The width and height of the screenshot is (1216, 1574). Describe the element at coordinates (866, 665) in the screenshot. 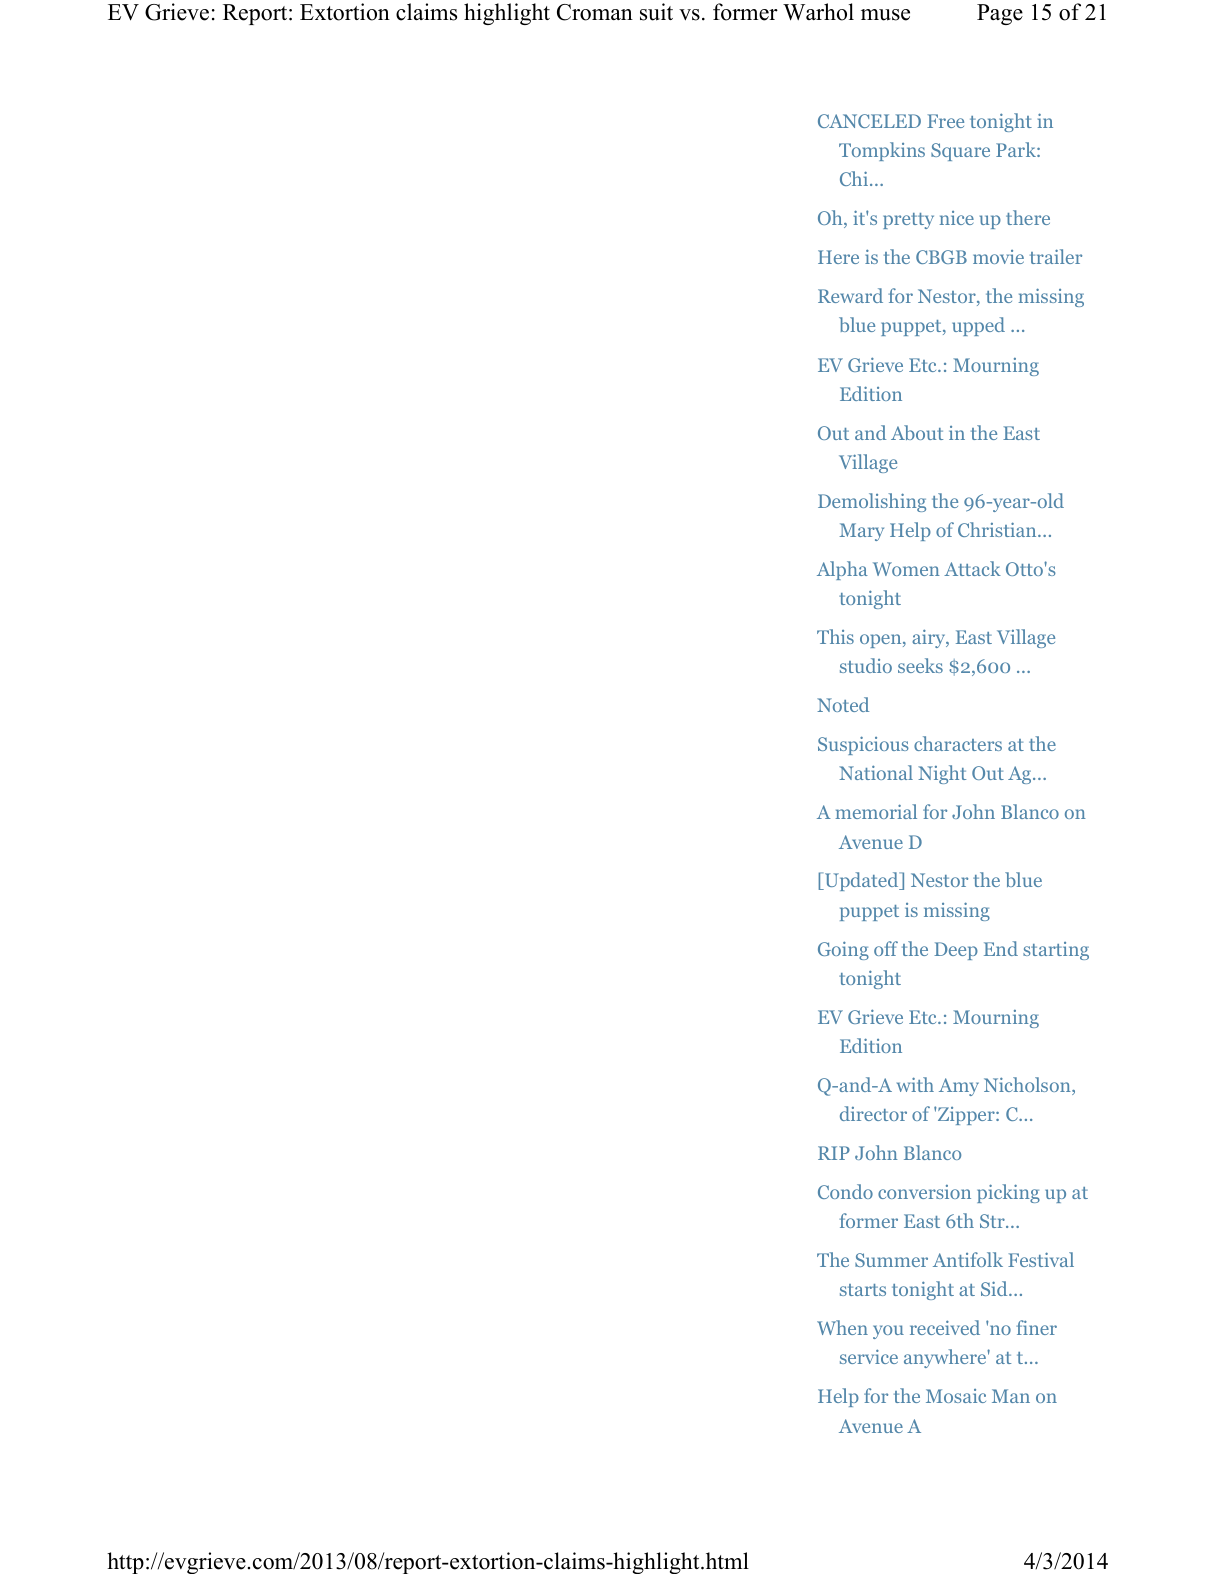

I see `studio` at that location.
